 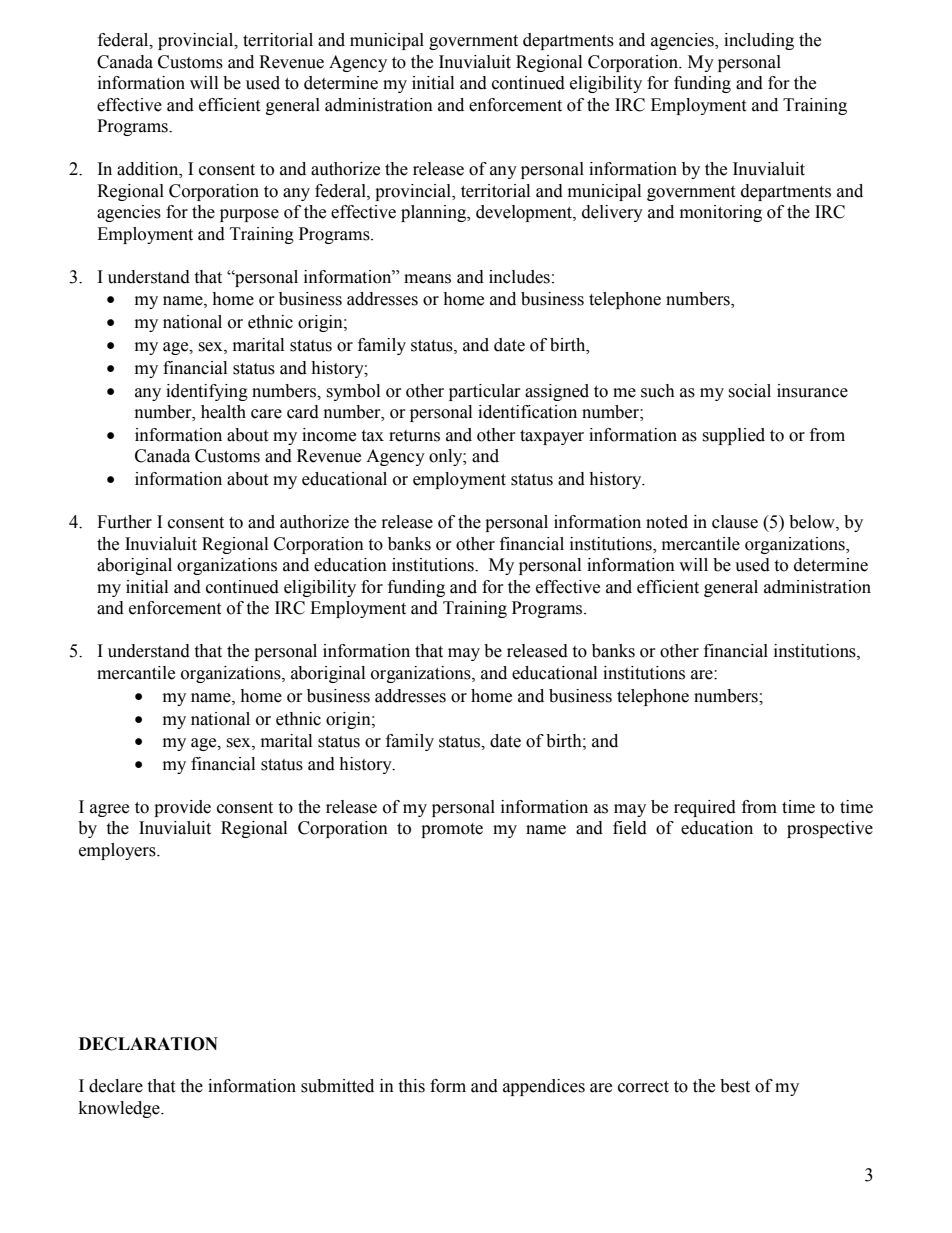 What do you see at coordinates (207, 392) in the image?
I see `identifying` at bounding box center [207, 392].
